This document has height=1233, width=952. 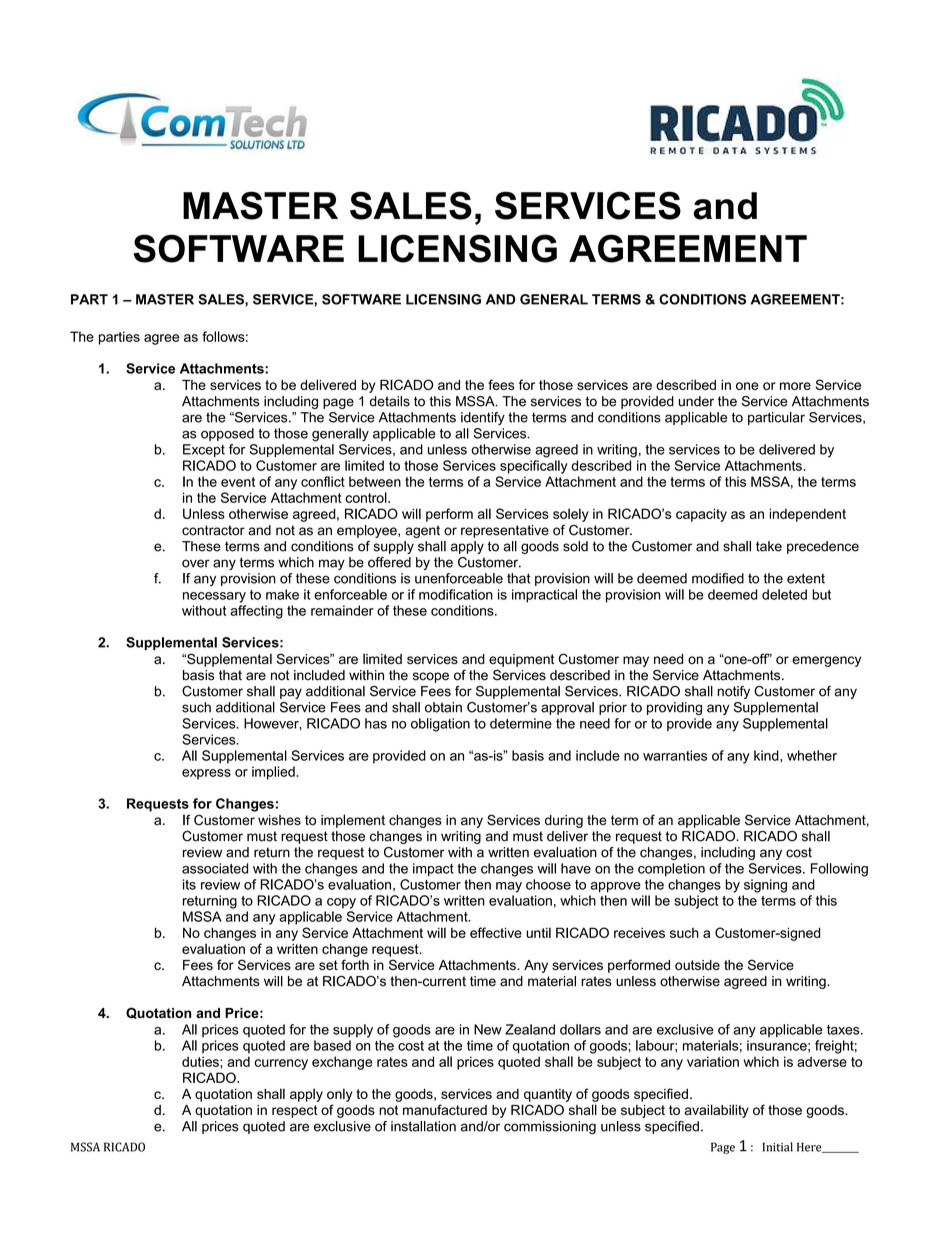 I want to click on opposed, so click(x=227, y=434).
